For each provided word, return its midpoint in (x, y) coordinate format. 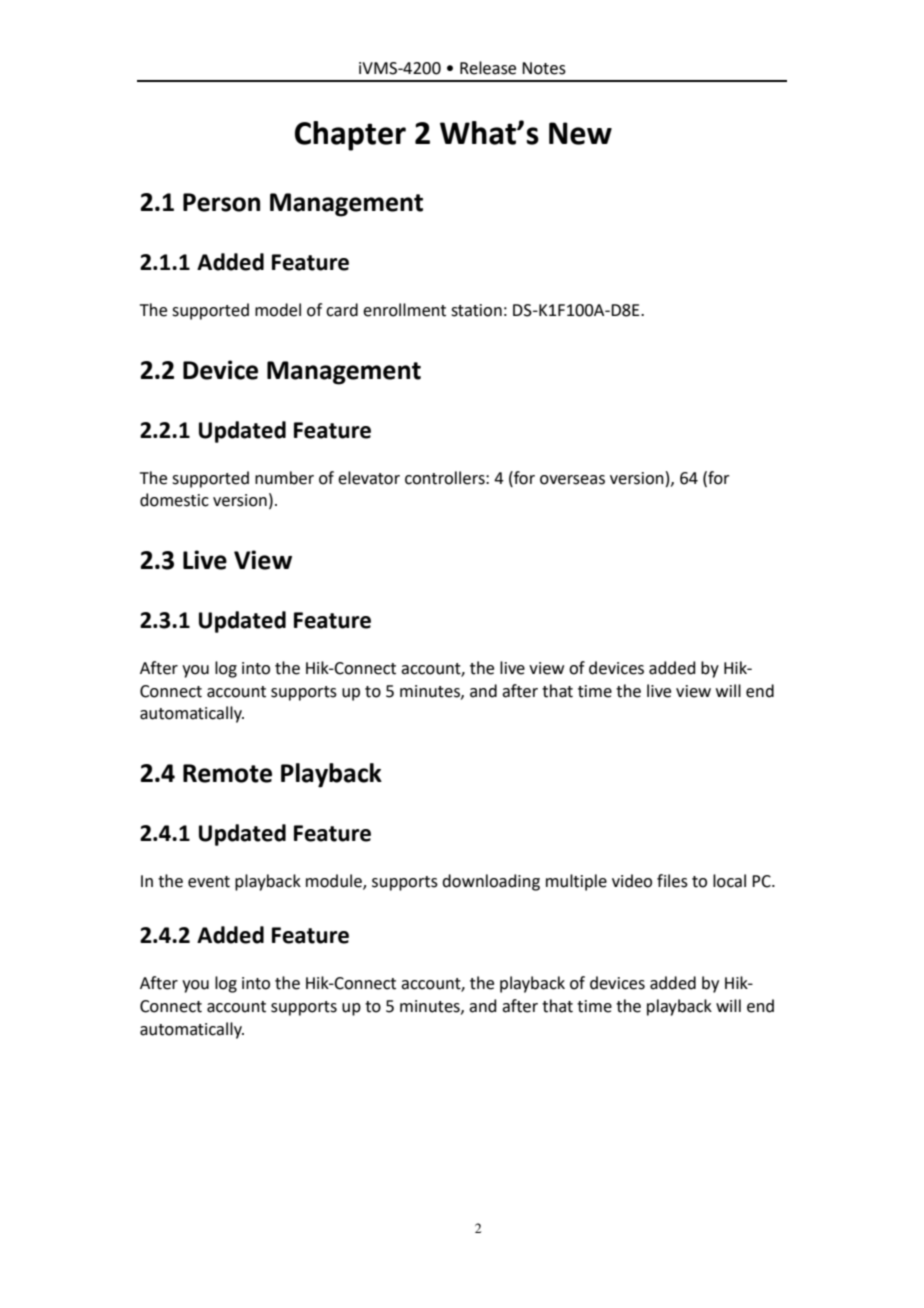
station (476, 310)
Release (488, 68)
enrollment (404, 310)
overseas (572, 480)
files (672, 881)
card (342, 310)
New (580, 133)
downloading (491, 882)
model (278, 310)
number (284, 478)
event (209, 882)
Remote (227, 773)
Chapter (350, 136)
